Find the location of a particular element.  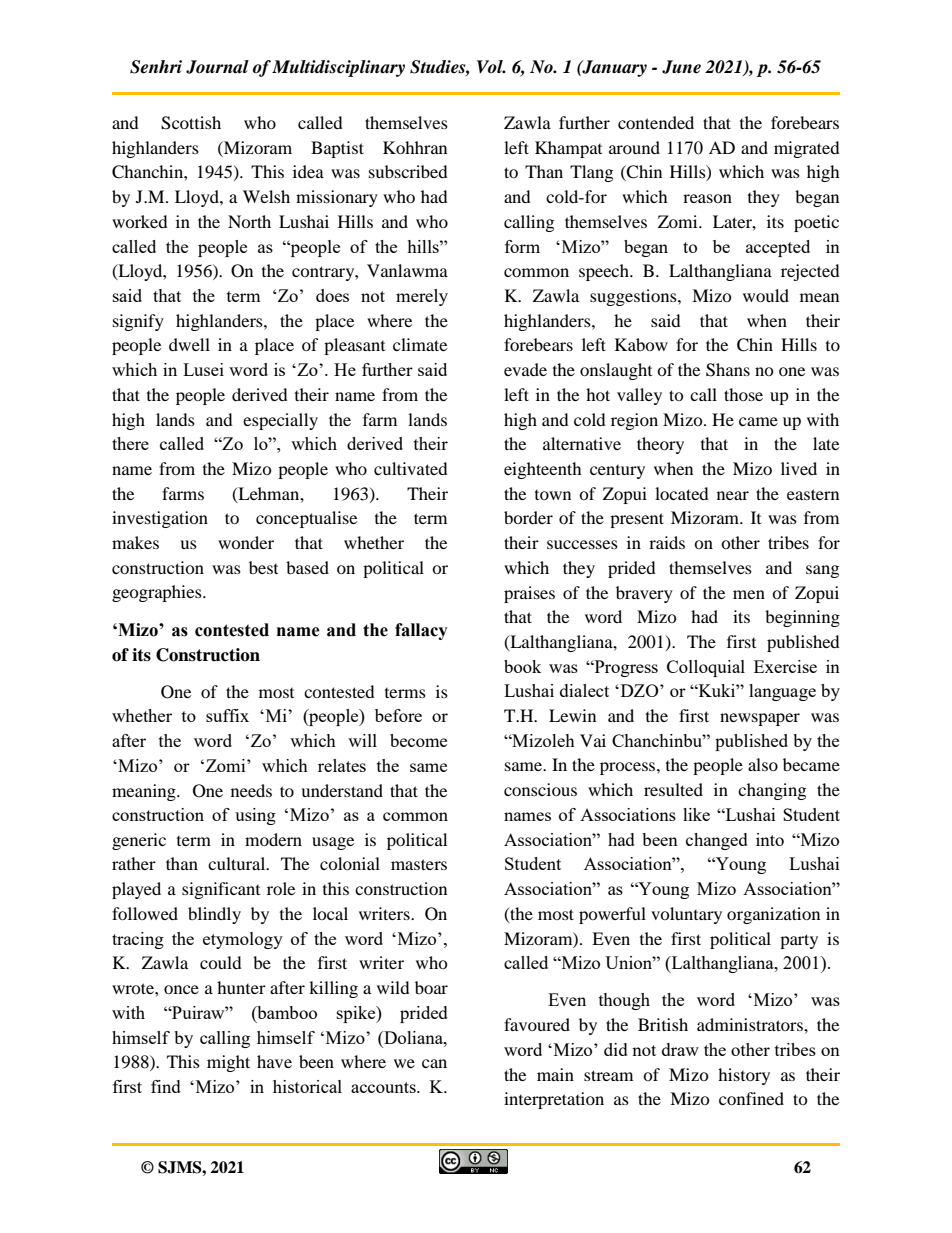

Scottish is located at coordinates (191, 123).
